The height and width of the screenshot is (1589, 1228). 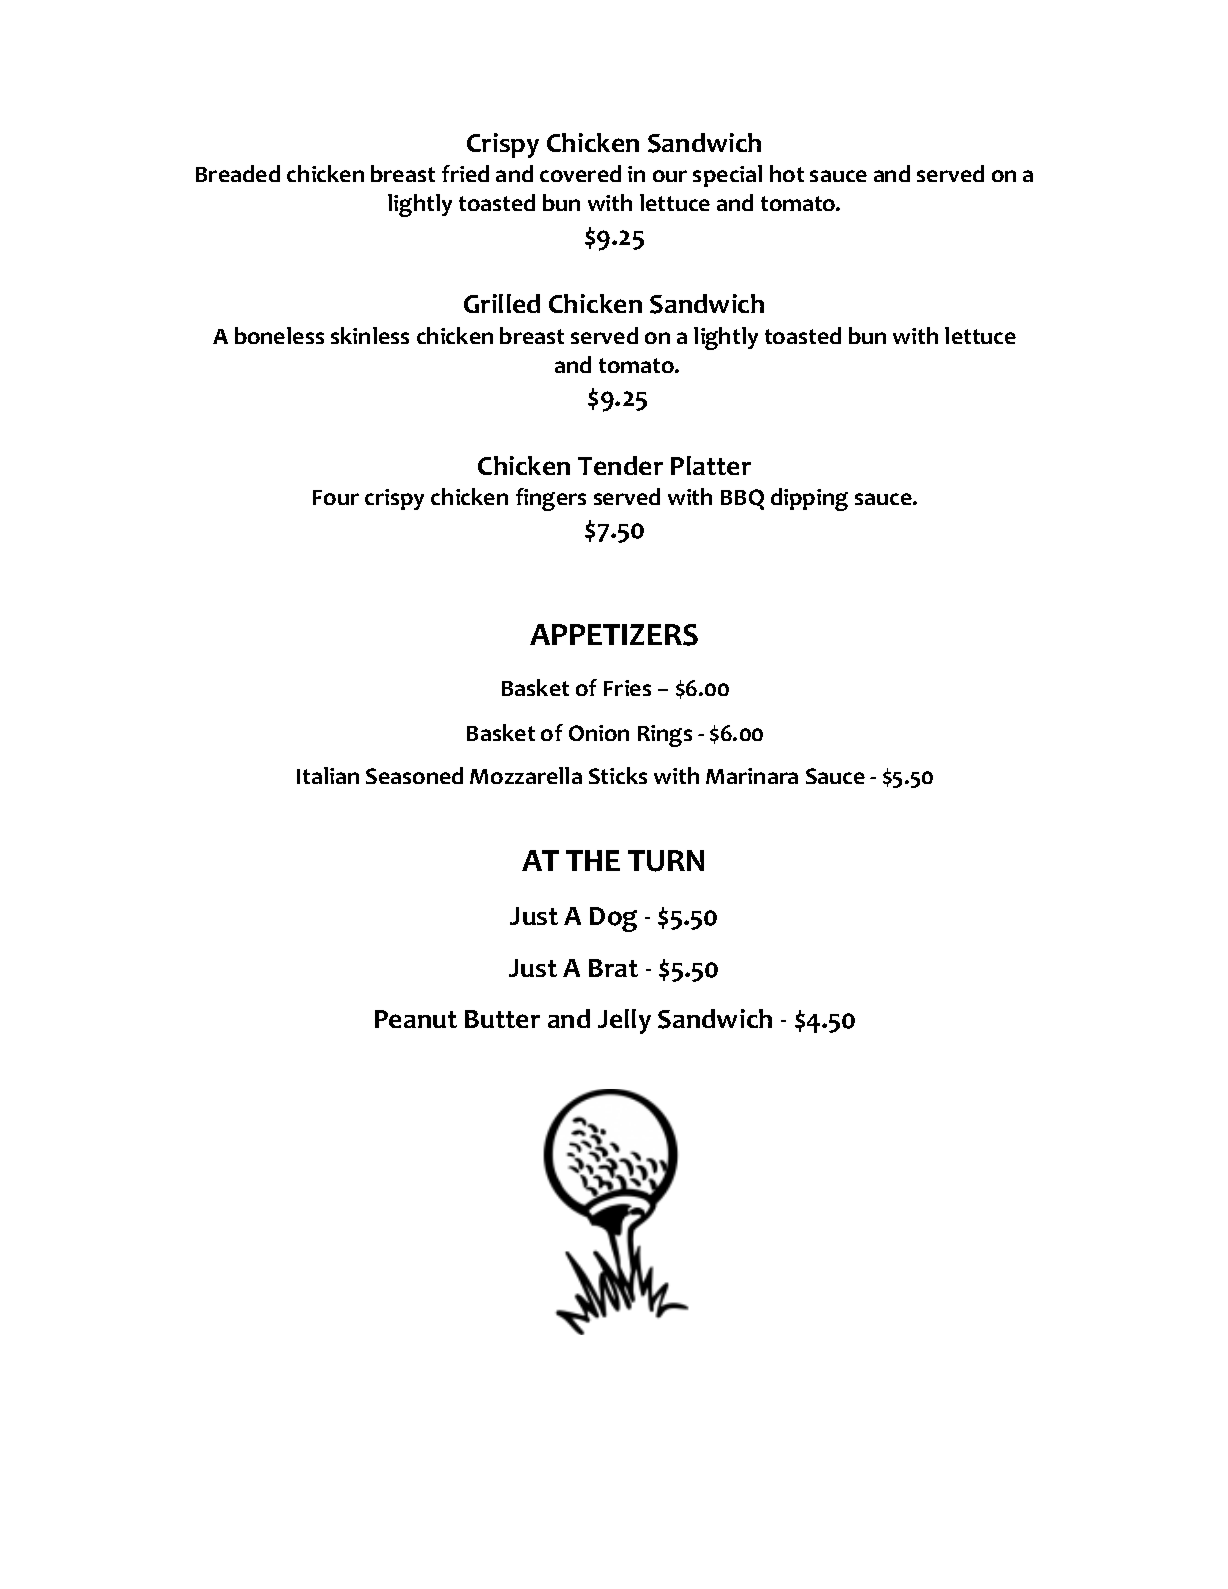 I want to click on Marinara, so click(x=752, y=776).
